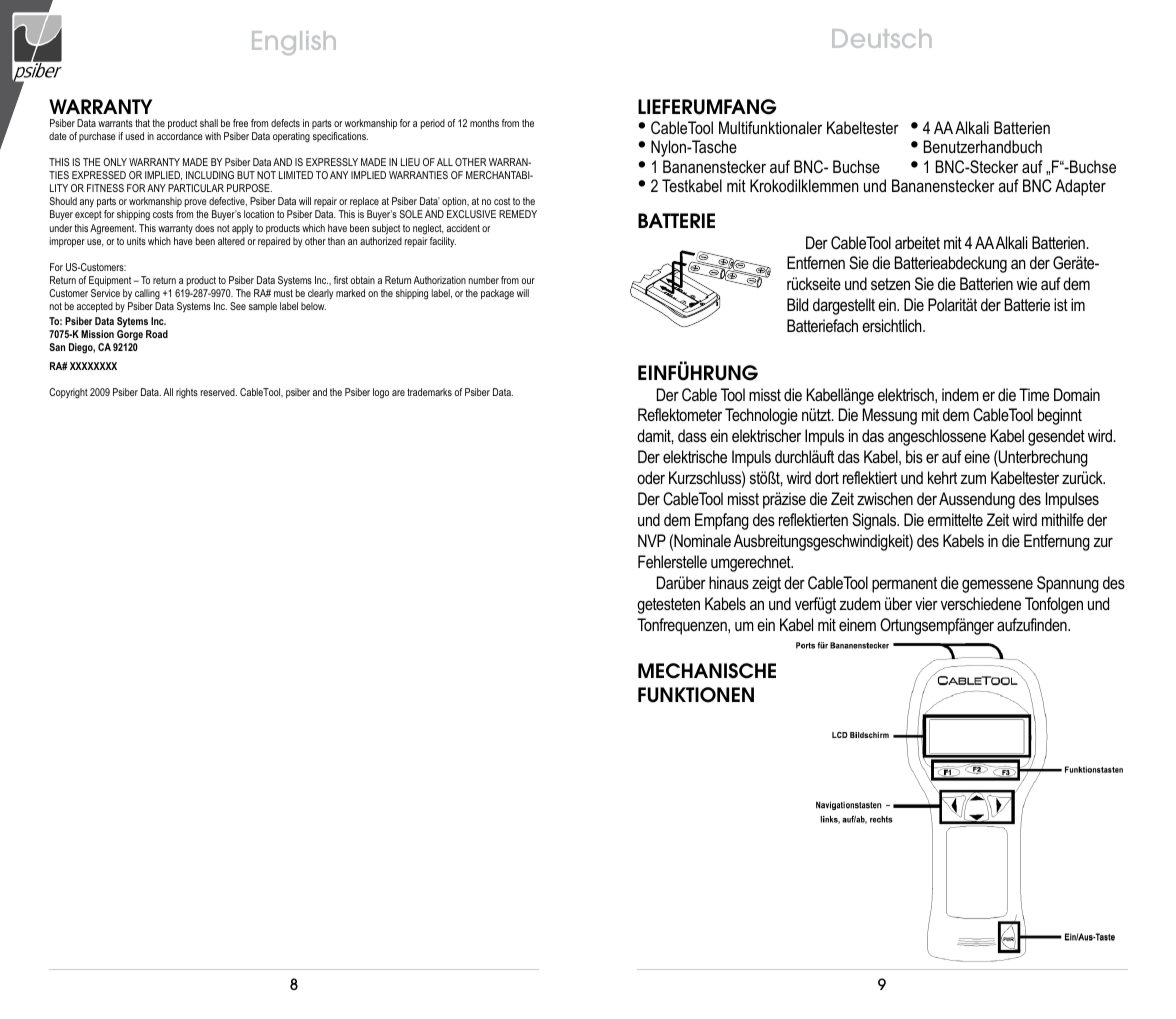 The width and height of the screenshot is (1176, 1019). I want to click on Signals, so click(875, 521).
